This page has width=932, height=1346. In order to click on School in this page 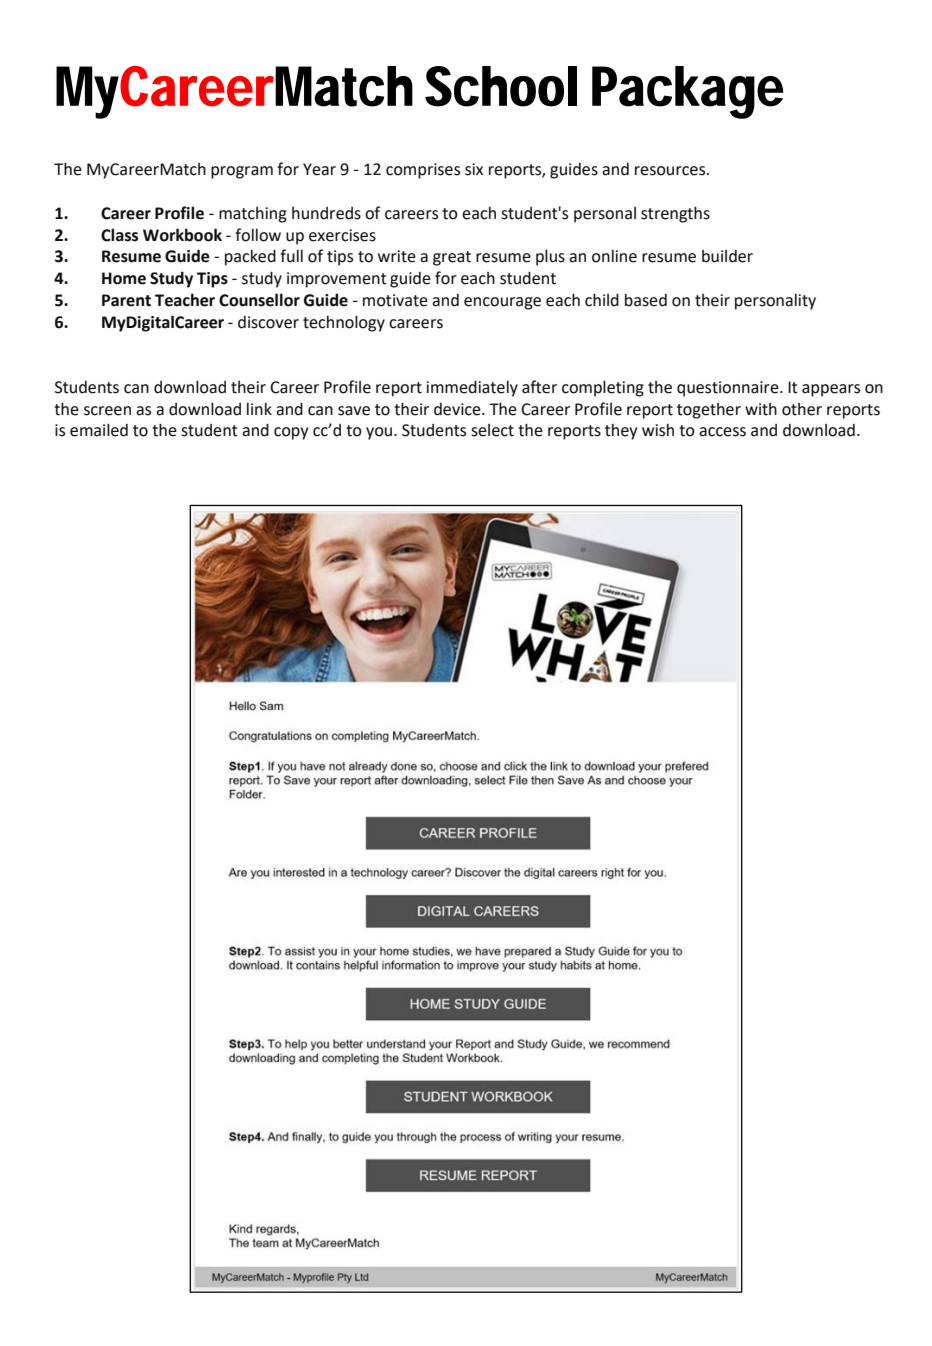, I will do `click(501, 86)`.
